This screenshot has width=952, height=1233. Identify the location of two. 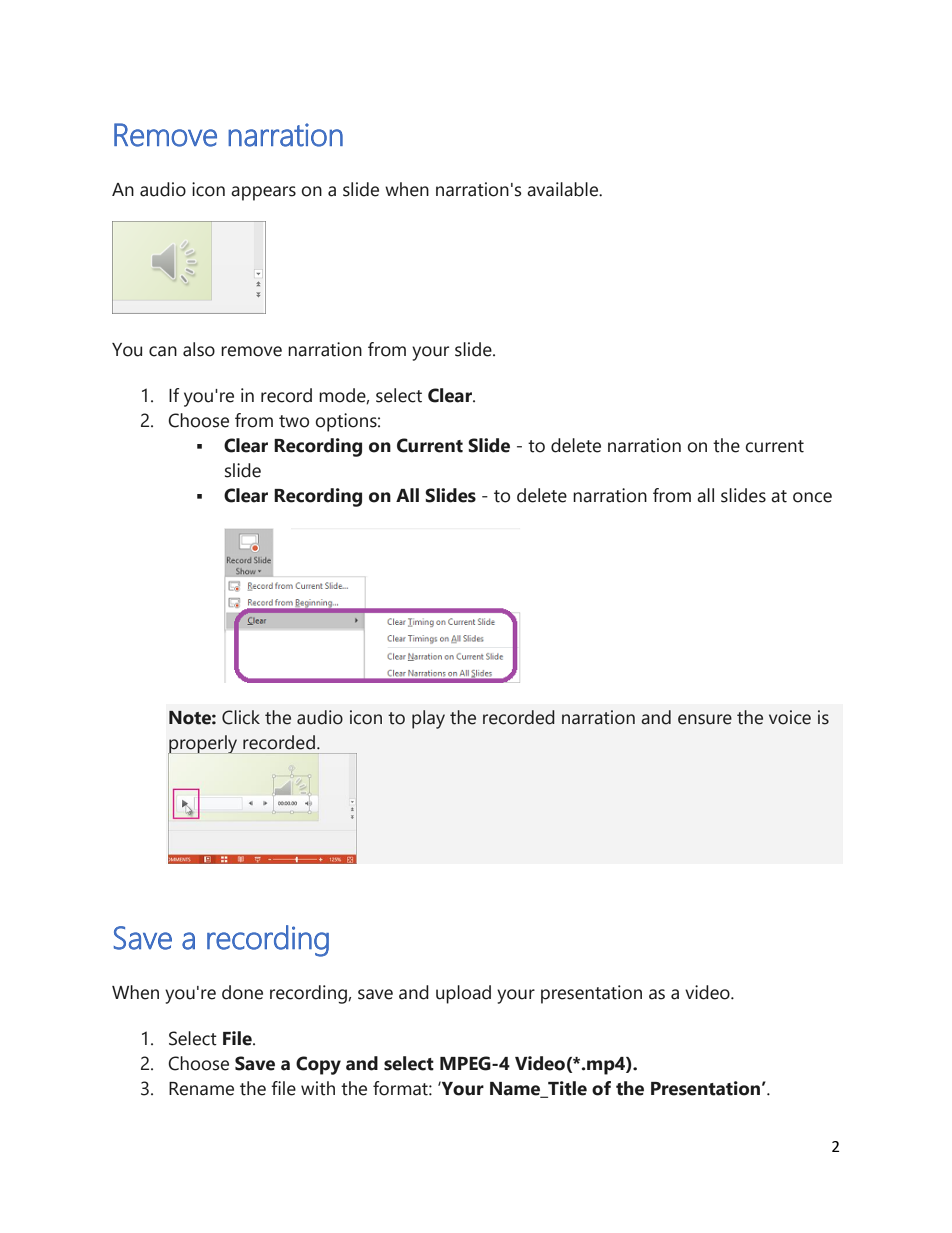
(294, 421).
